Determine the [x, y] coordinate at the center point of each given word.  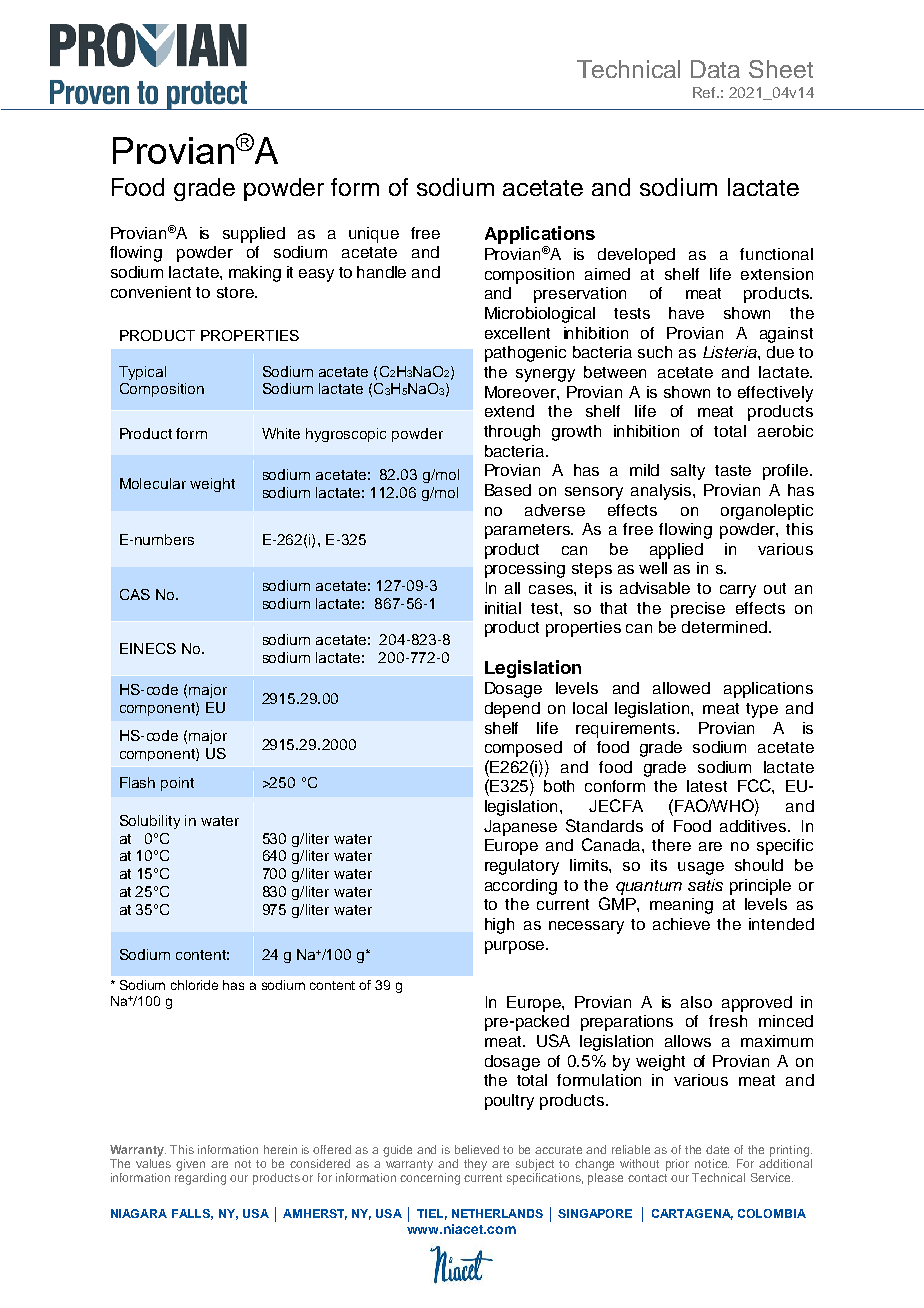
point [177, 784]
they [475, 1165]
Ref [705, 92]
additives [754, 826]
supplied [254, 235]
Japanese [520, 828]
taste [733, 470]
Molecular [153, 483]
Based [508, 490]
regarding [200, 1179]
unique [374, 235]
